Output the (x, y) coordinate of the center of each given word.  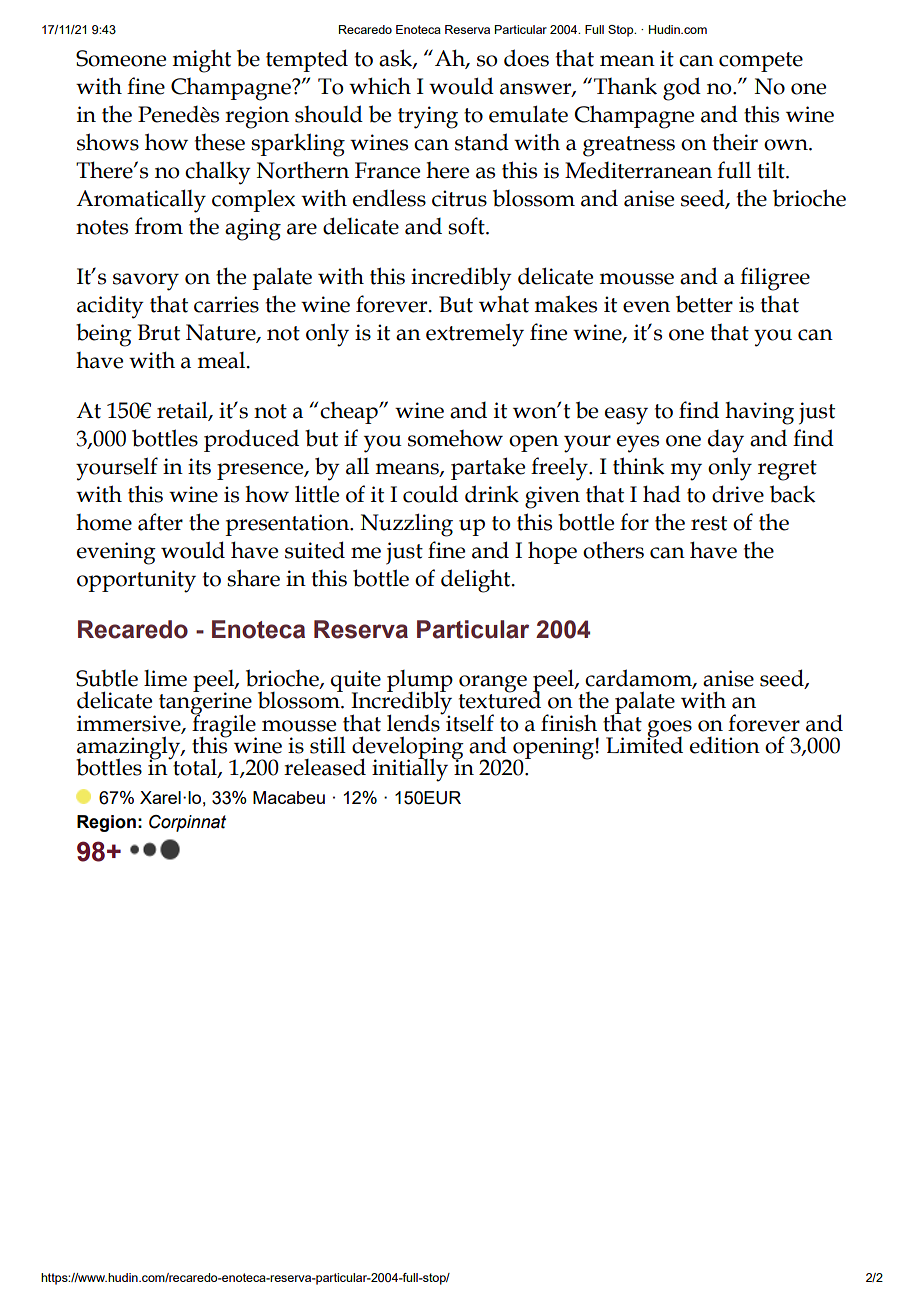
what (504, 304)
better (704, 304)
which (380, 86)
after (160, 522)
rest (709, 523)
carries (226, 304)
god (682, 89)
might (201, 61)
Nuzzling (406, 525)
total (195, 767)
